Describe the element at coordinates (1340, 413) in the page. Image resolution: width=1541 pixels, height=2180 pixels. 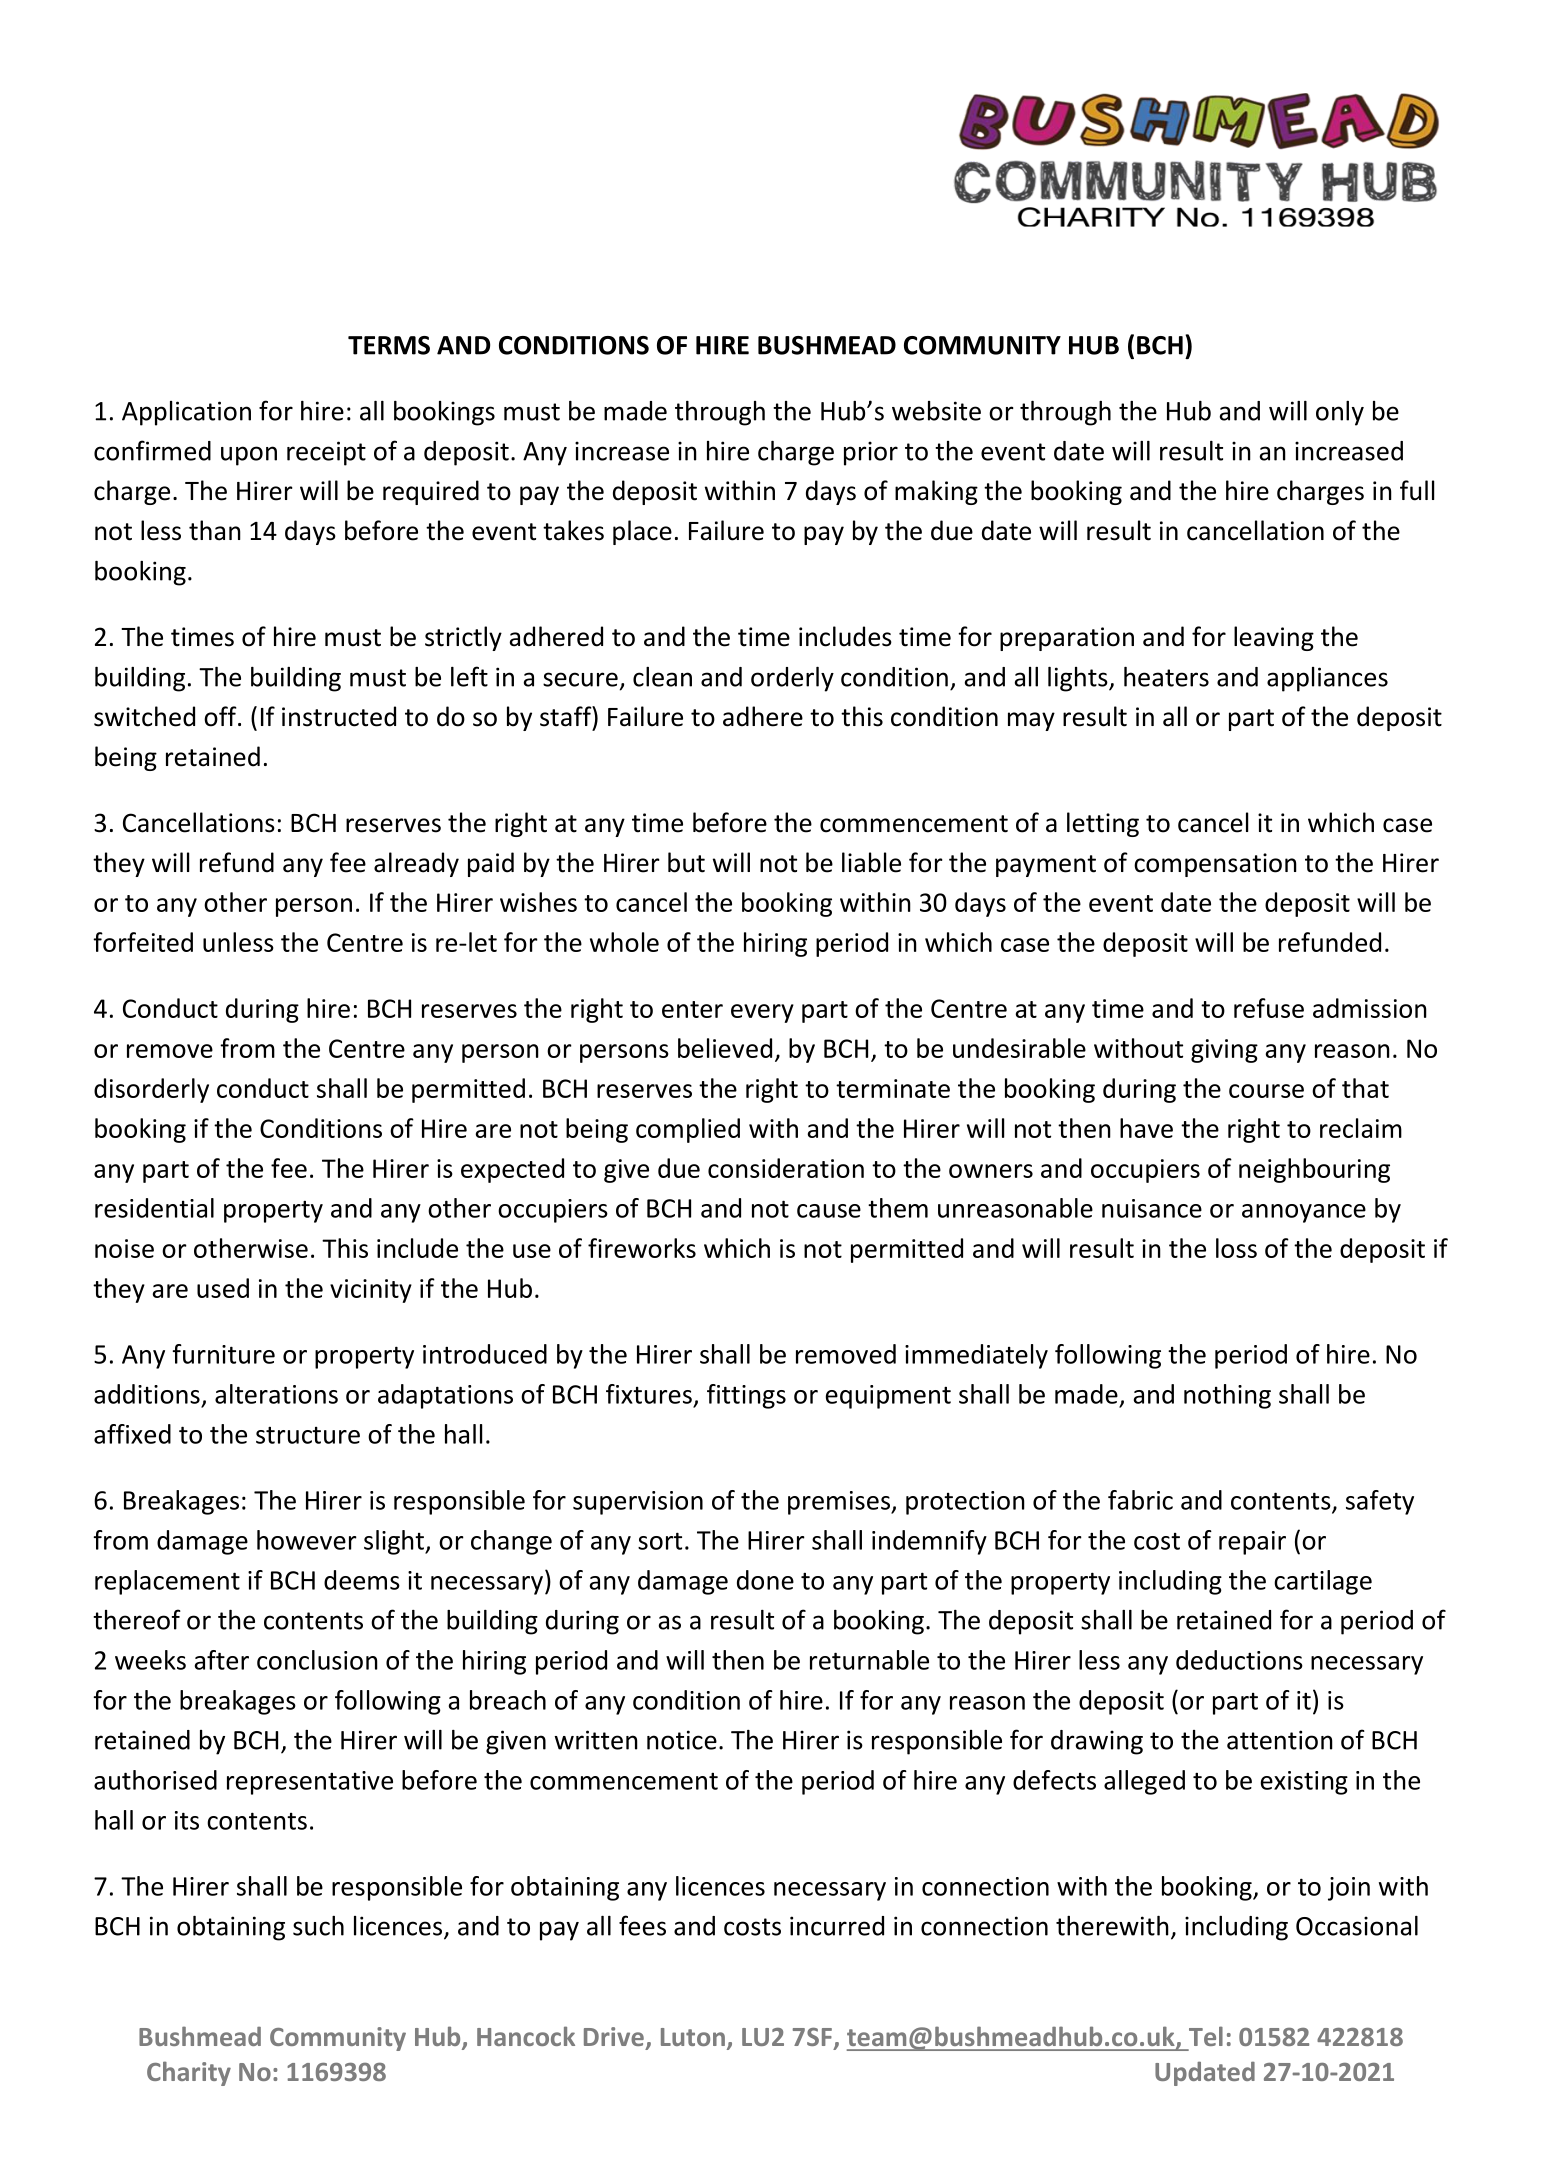
I see `only` at that location.
